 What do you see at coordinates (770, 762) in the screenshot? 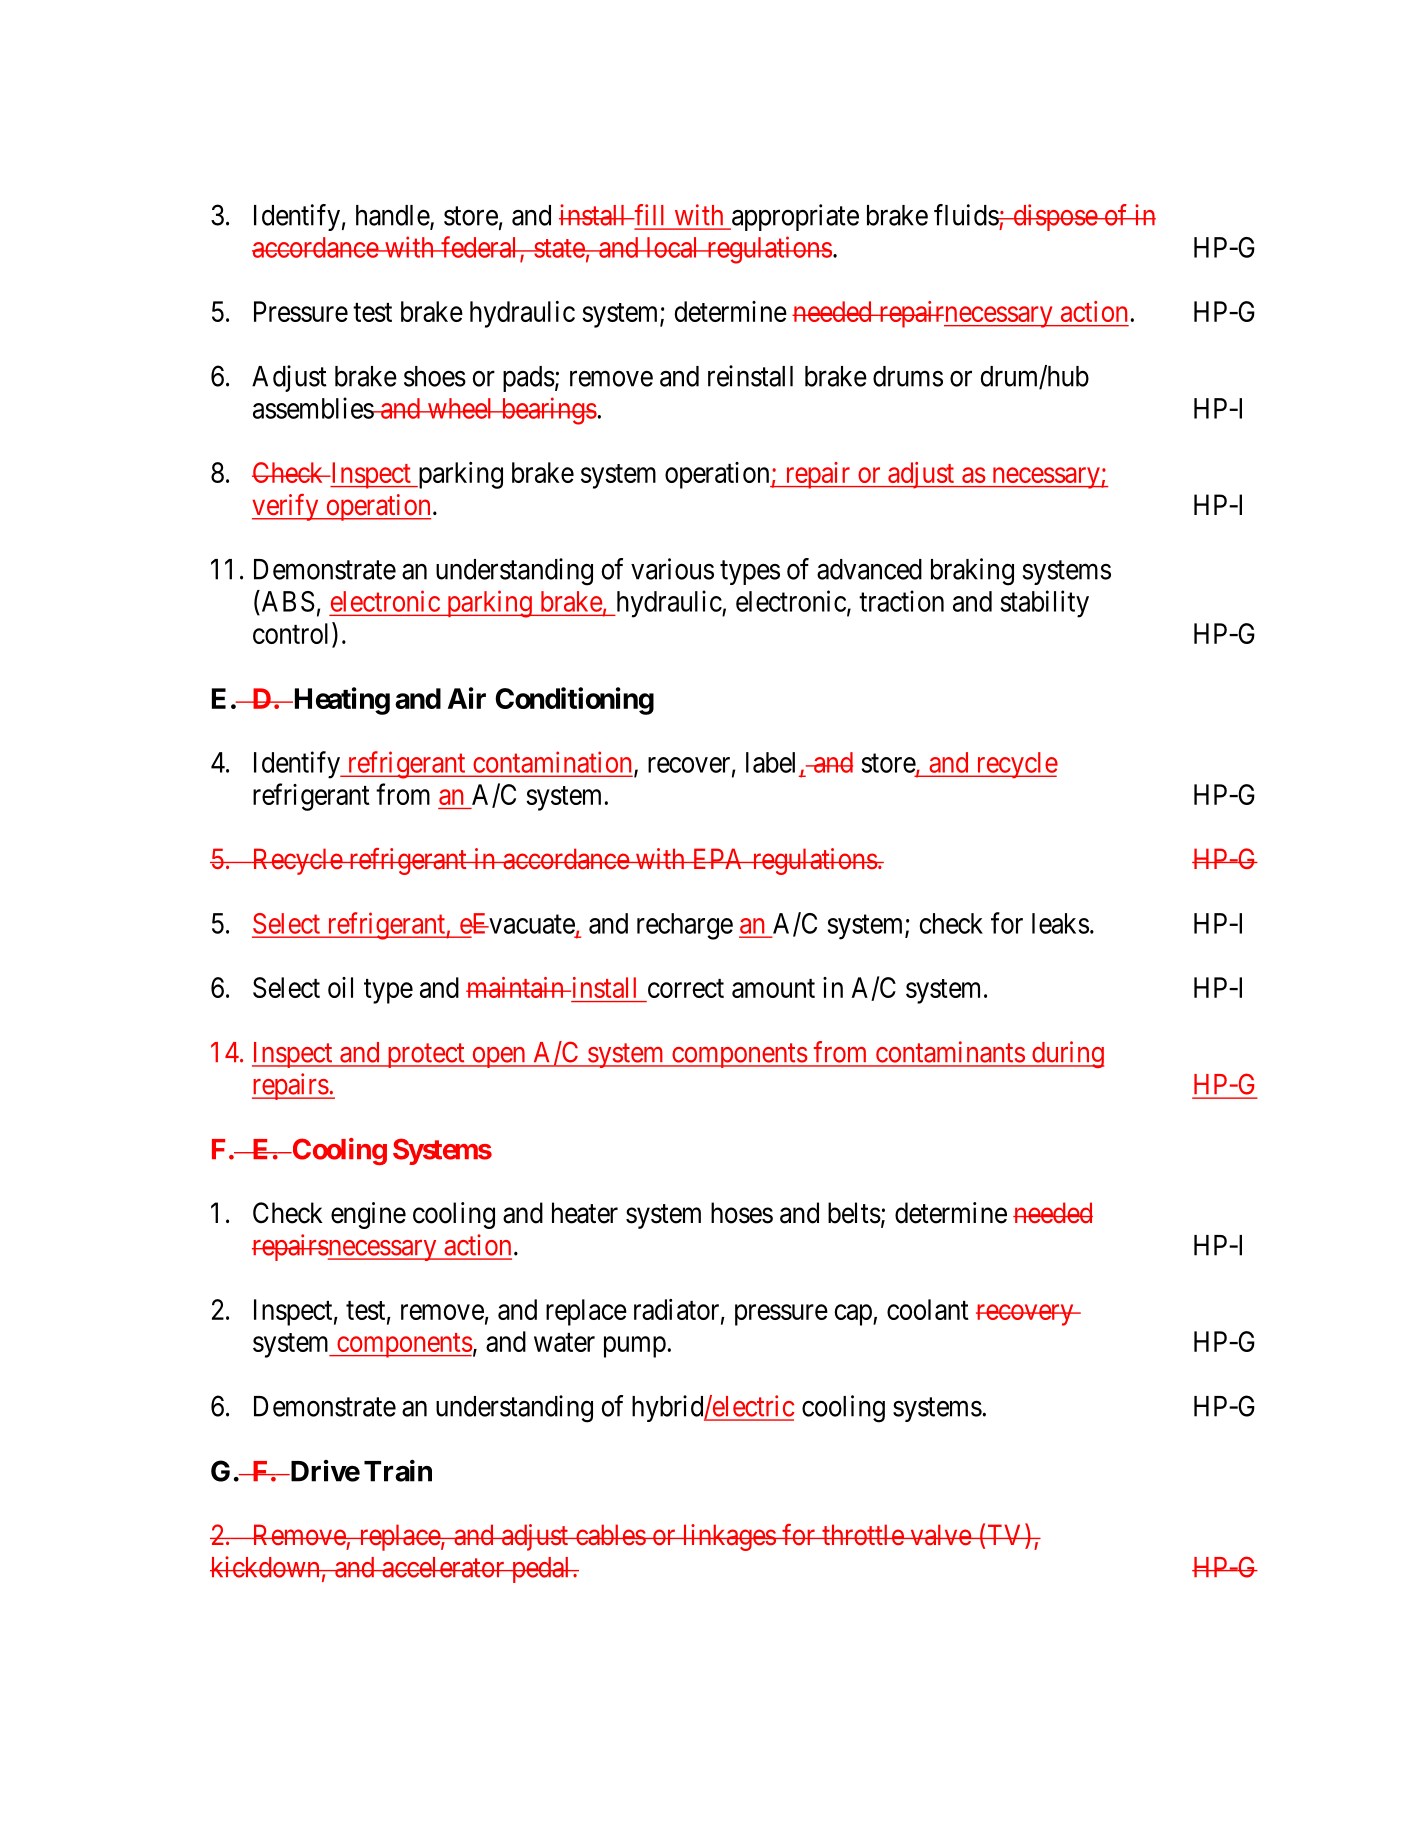
I see `label` at bounding box center [770, 762].
